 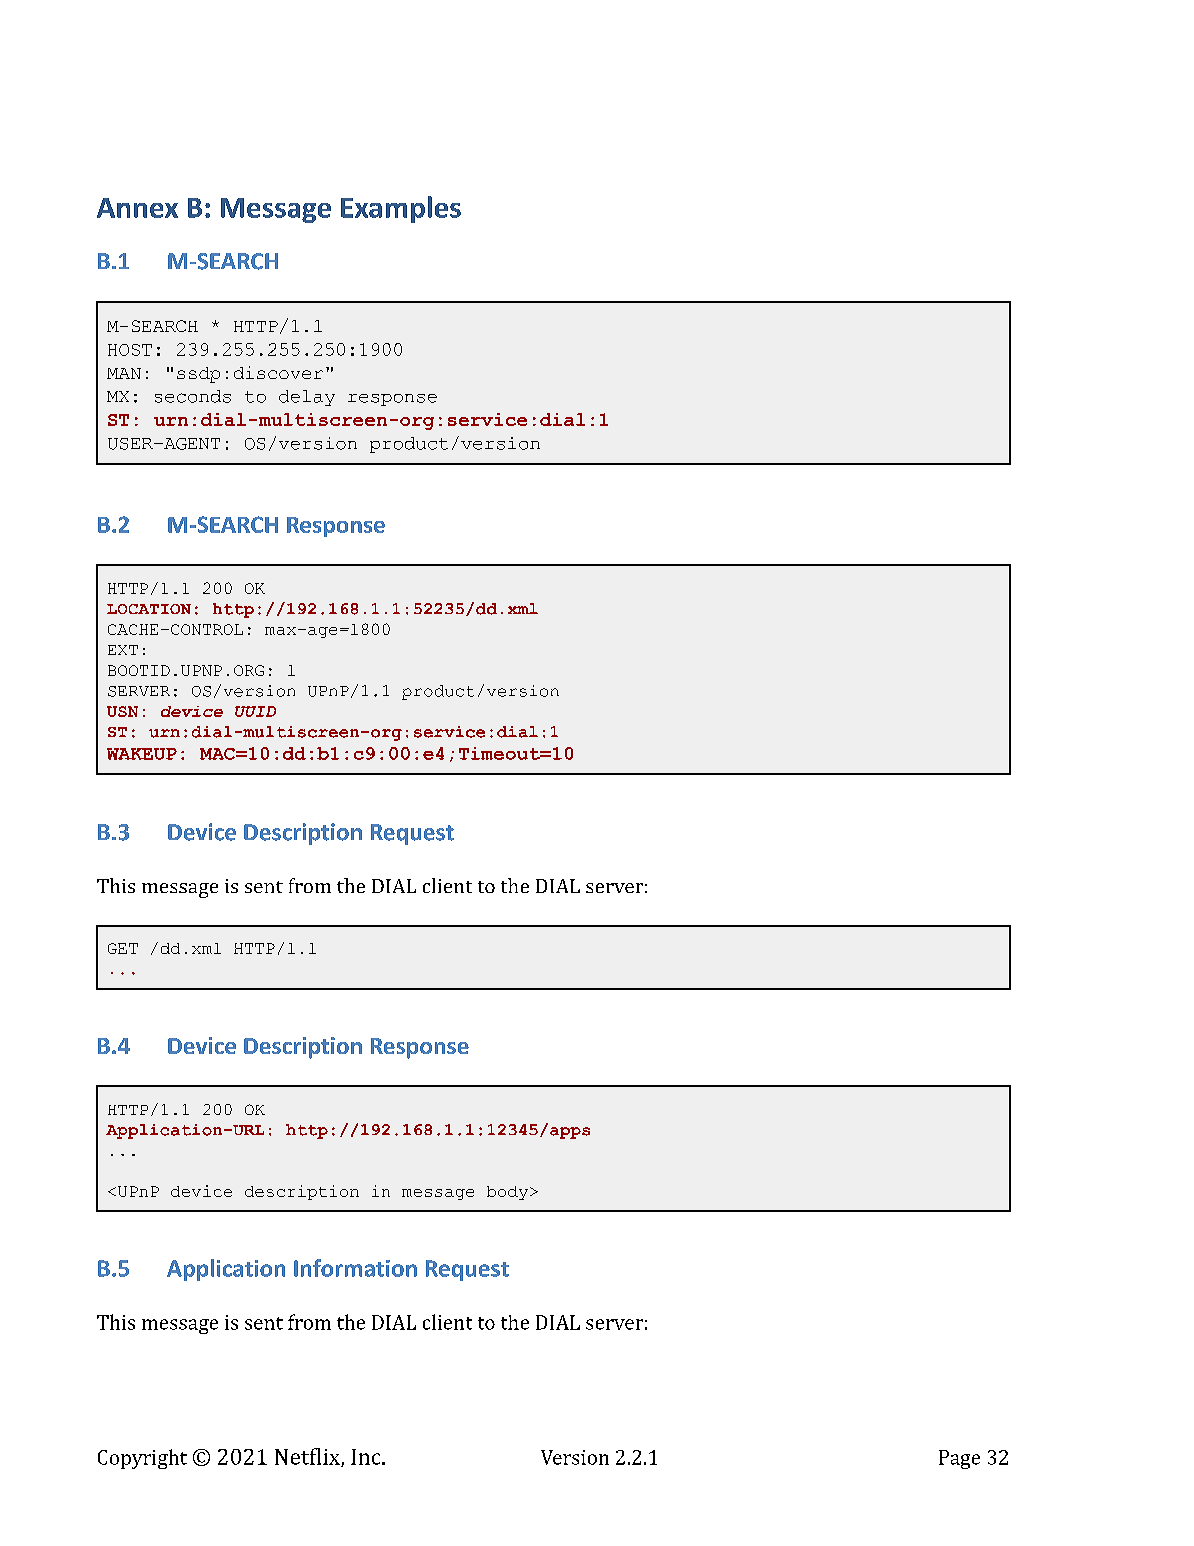 What do you see at coordinates (137, 208) in the image?
I see `Annex` at bounding box center [137, 208].
